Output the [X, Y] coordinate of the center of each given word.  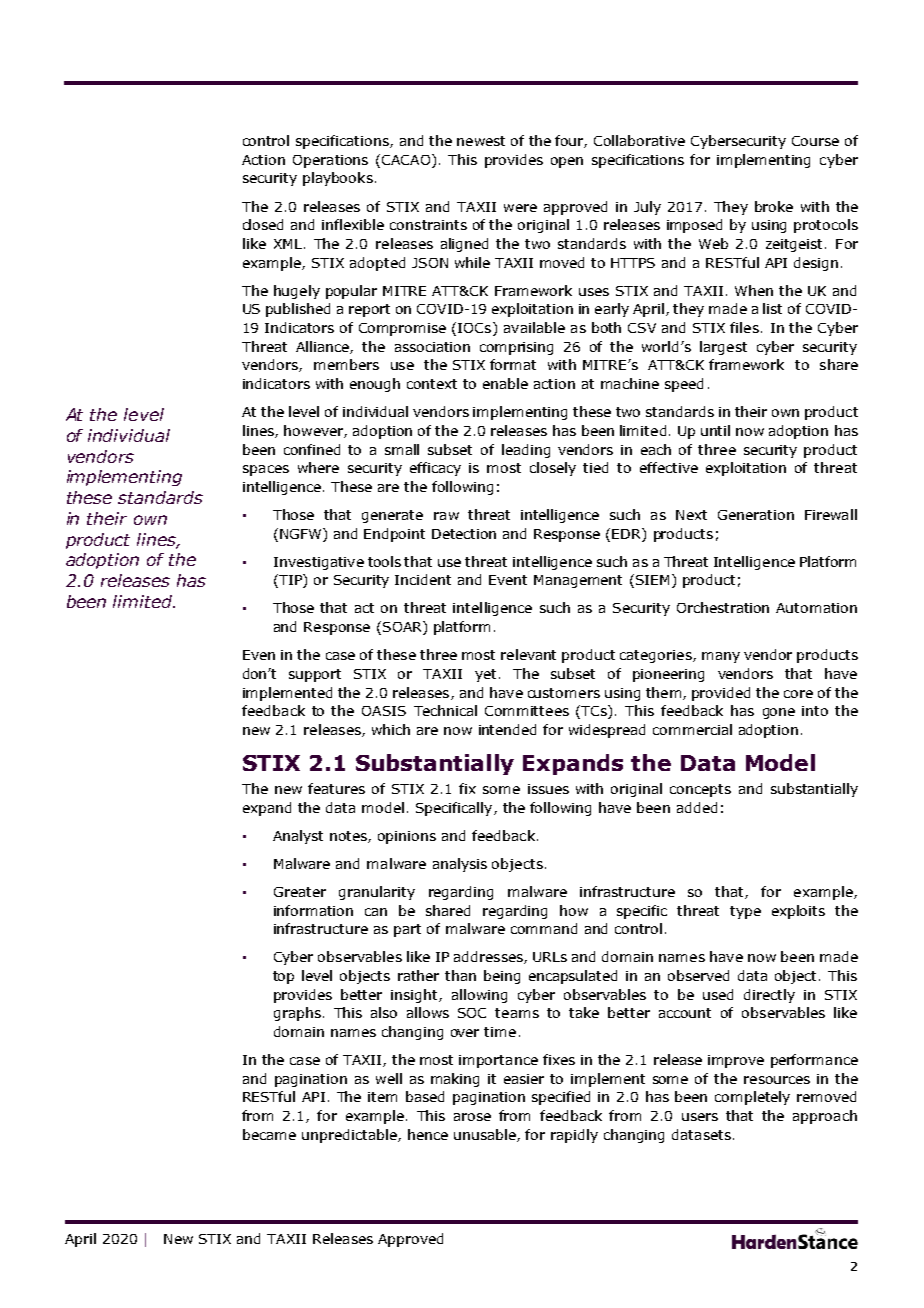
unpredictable [350, 1136]
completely [752, 1098]
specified [561, 1098]
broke [774, 206]
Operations [330, 161]
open [567, 162]
